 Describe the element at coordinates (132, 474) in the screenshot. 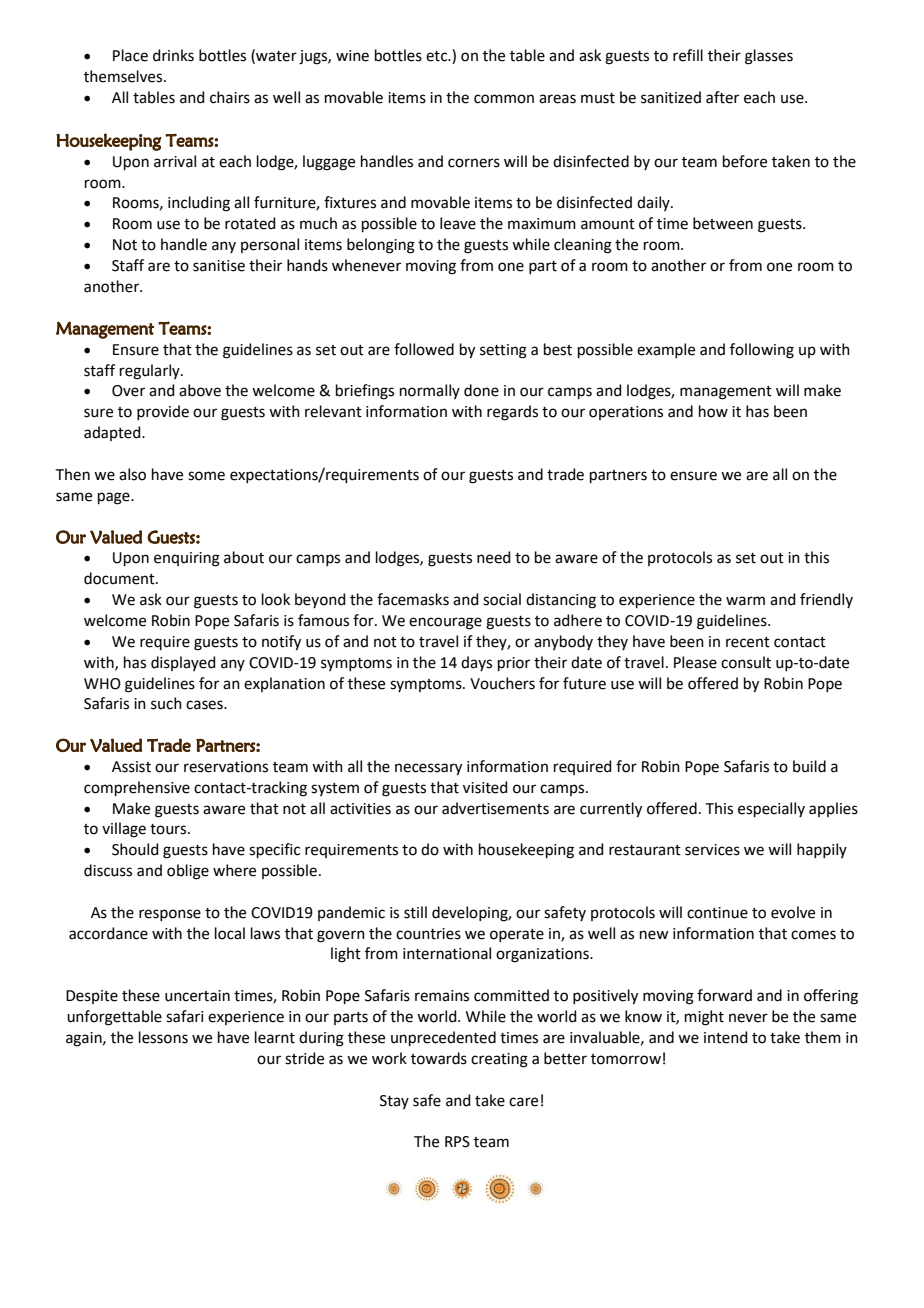

I see `also` at that location.
